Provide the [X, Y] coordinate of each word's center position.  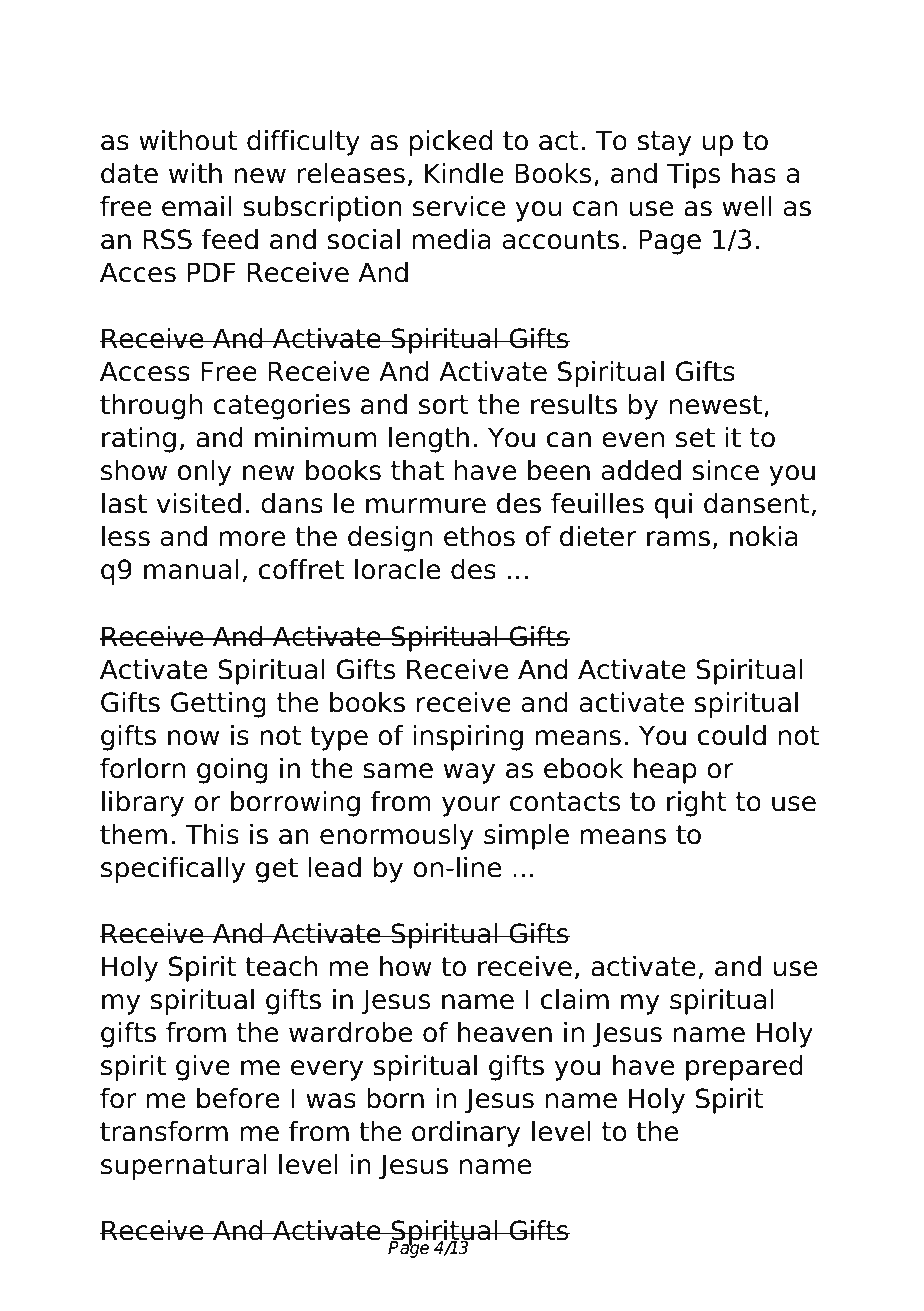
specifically [173, 870]
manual [191, 569]
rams [678, 539]
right [697, 804]
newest [716, 405]
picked [451, 143]
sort [444, 405]
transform [164, 1131]
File [306, 52]
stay [665, 143]
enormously [397, 837]
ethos [479, 536]
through [151, 407]
